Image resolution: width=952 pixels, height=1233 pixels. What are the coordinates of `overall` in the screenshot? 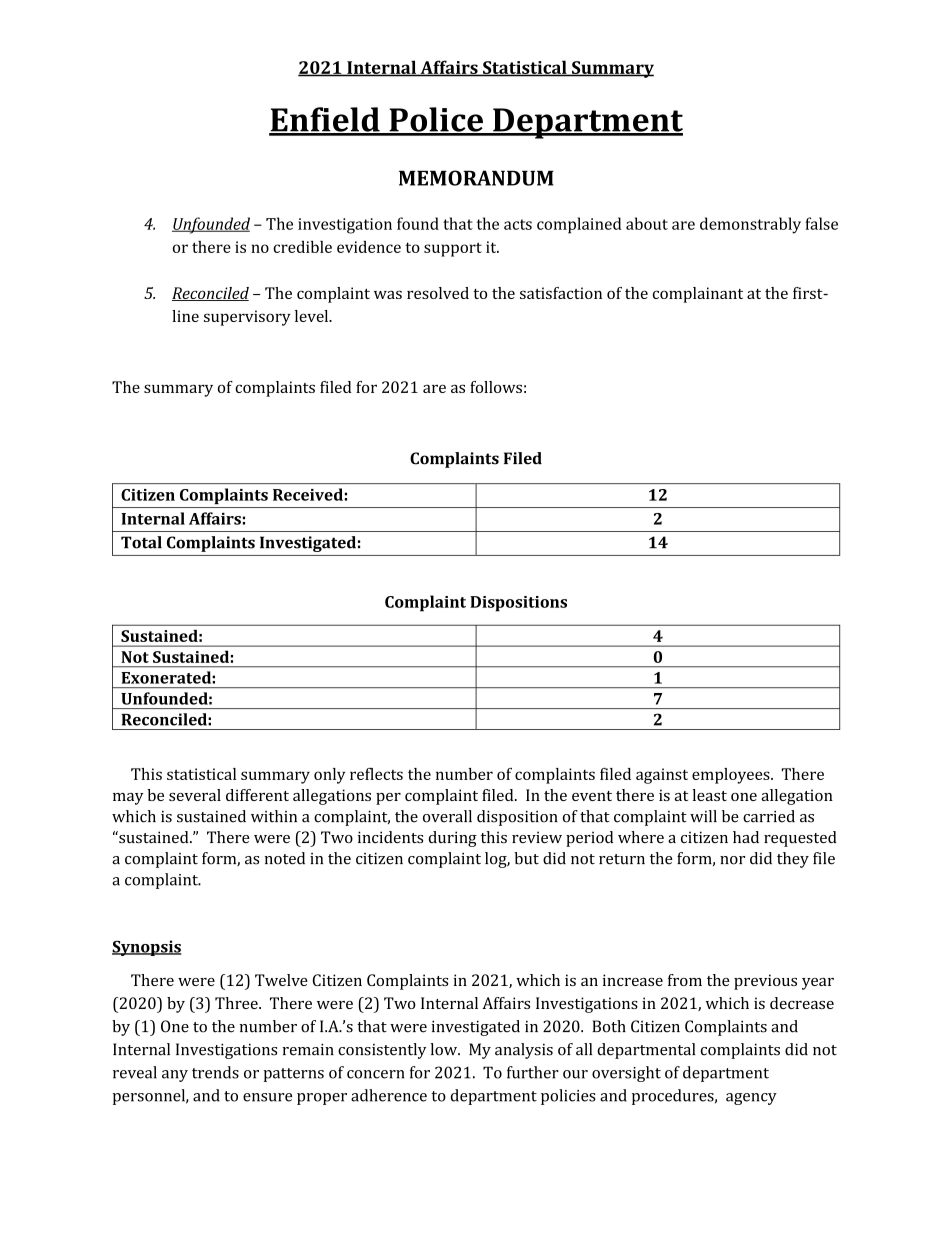 It's located at (447, 816).
